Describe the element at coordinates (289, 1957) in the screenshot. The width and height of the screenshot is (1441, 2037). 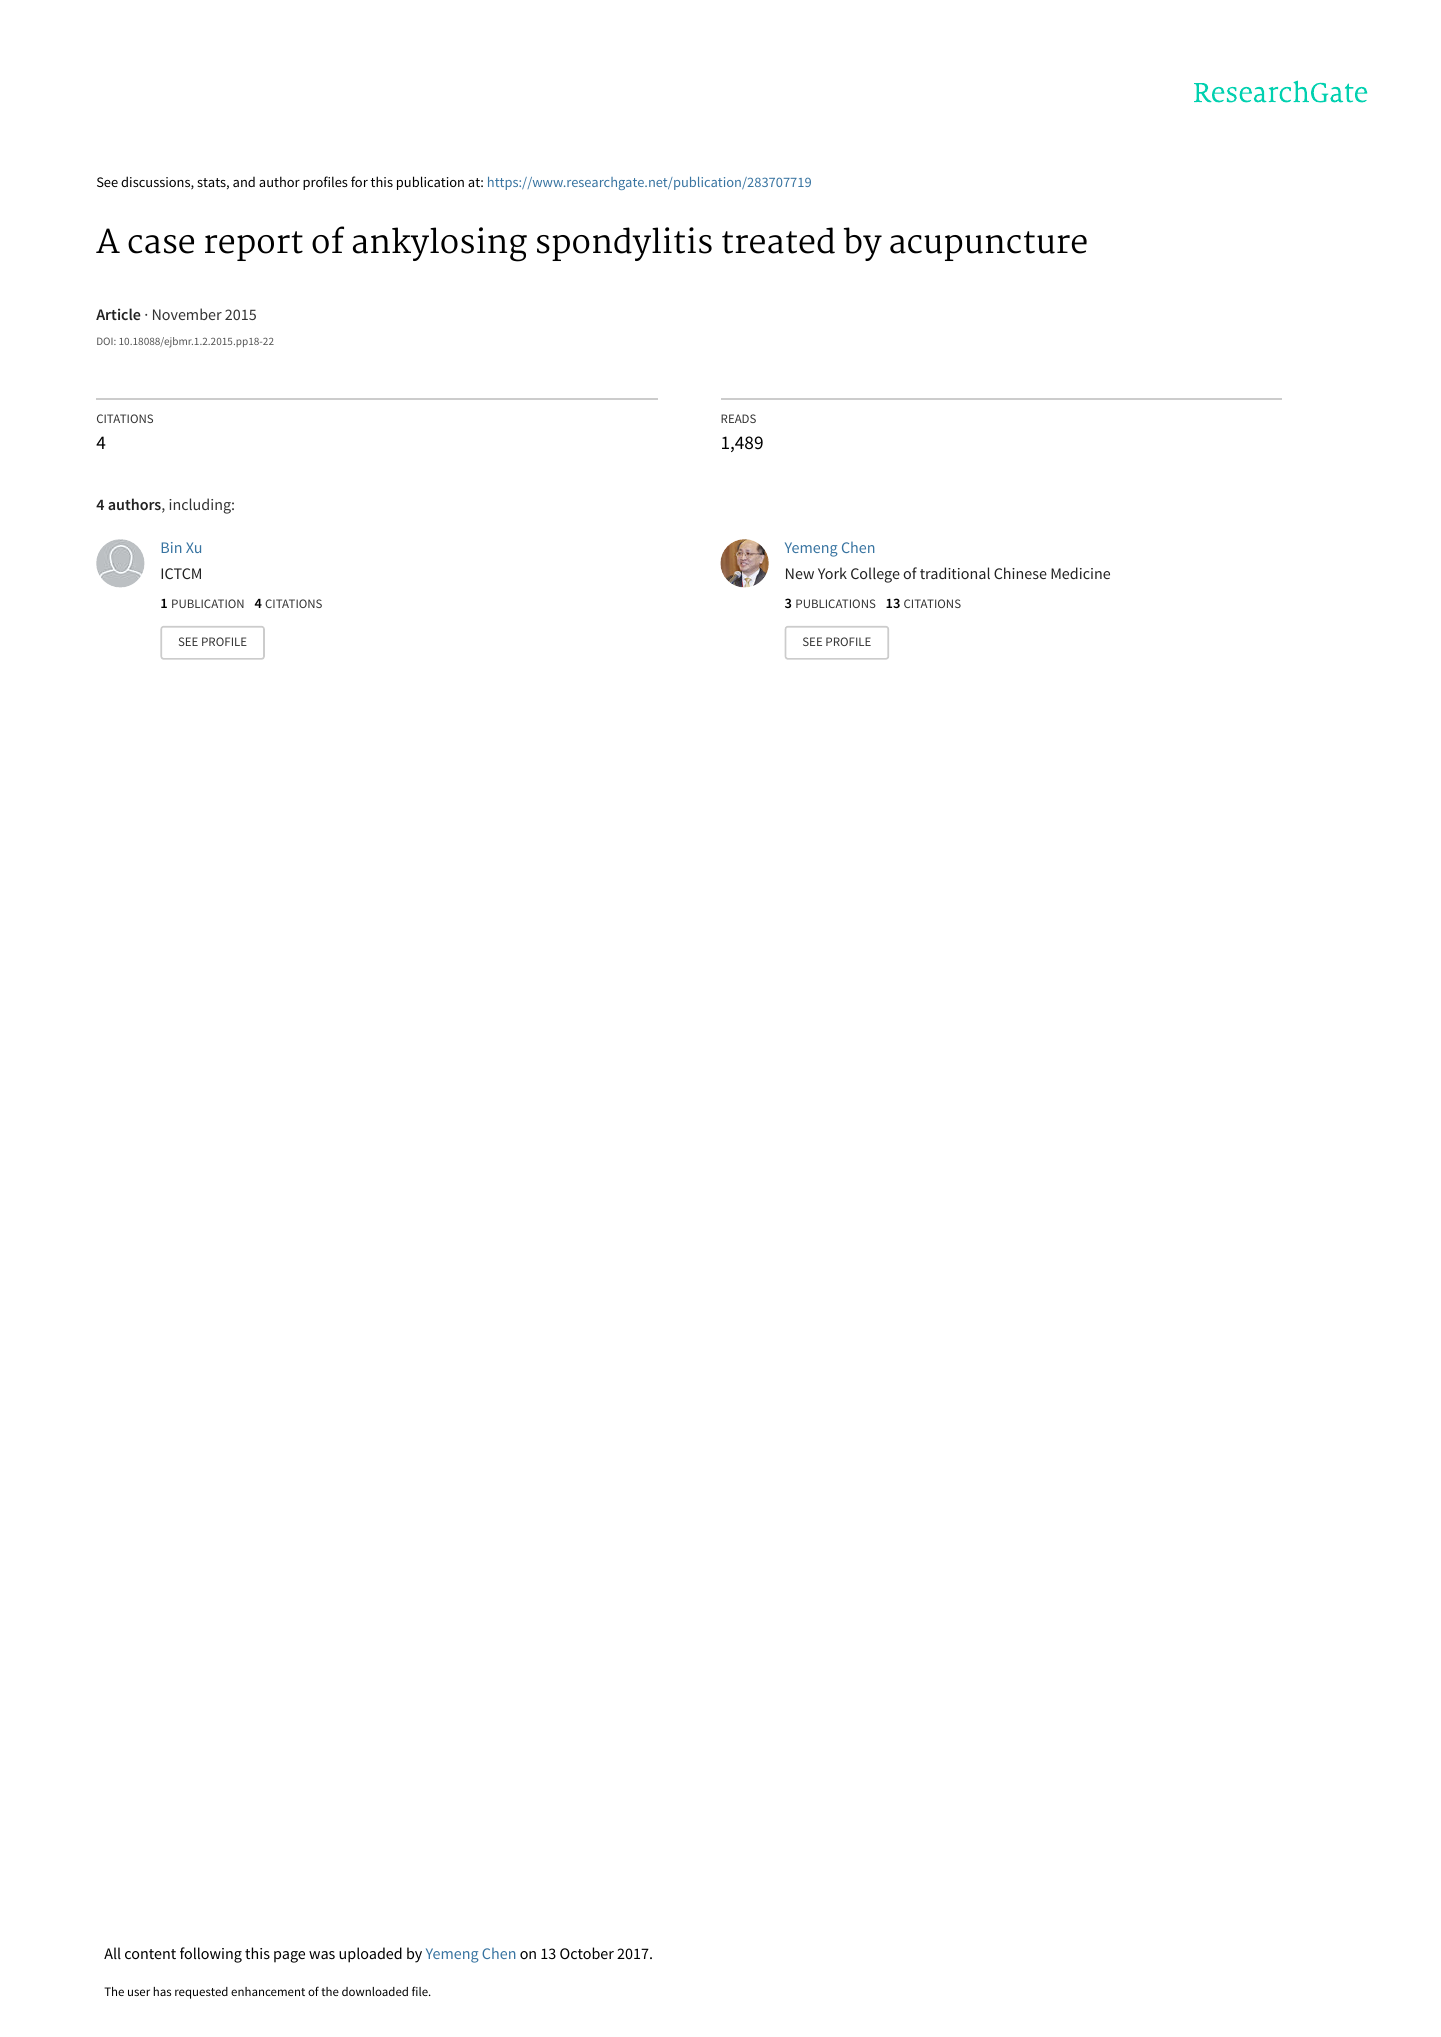
I see `page` at that location.
